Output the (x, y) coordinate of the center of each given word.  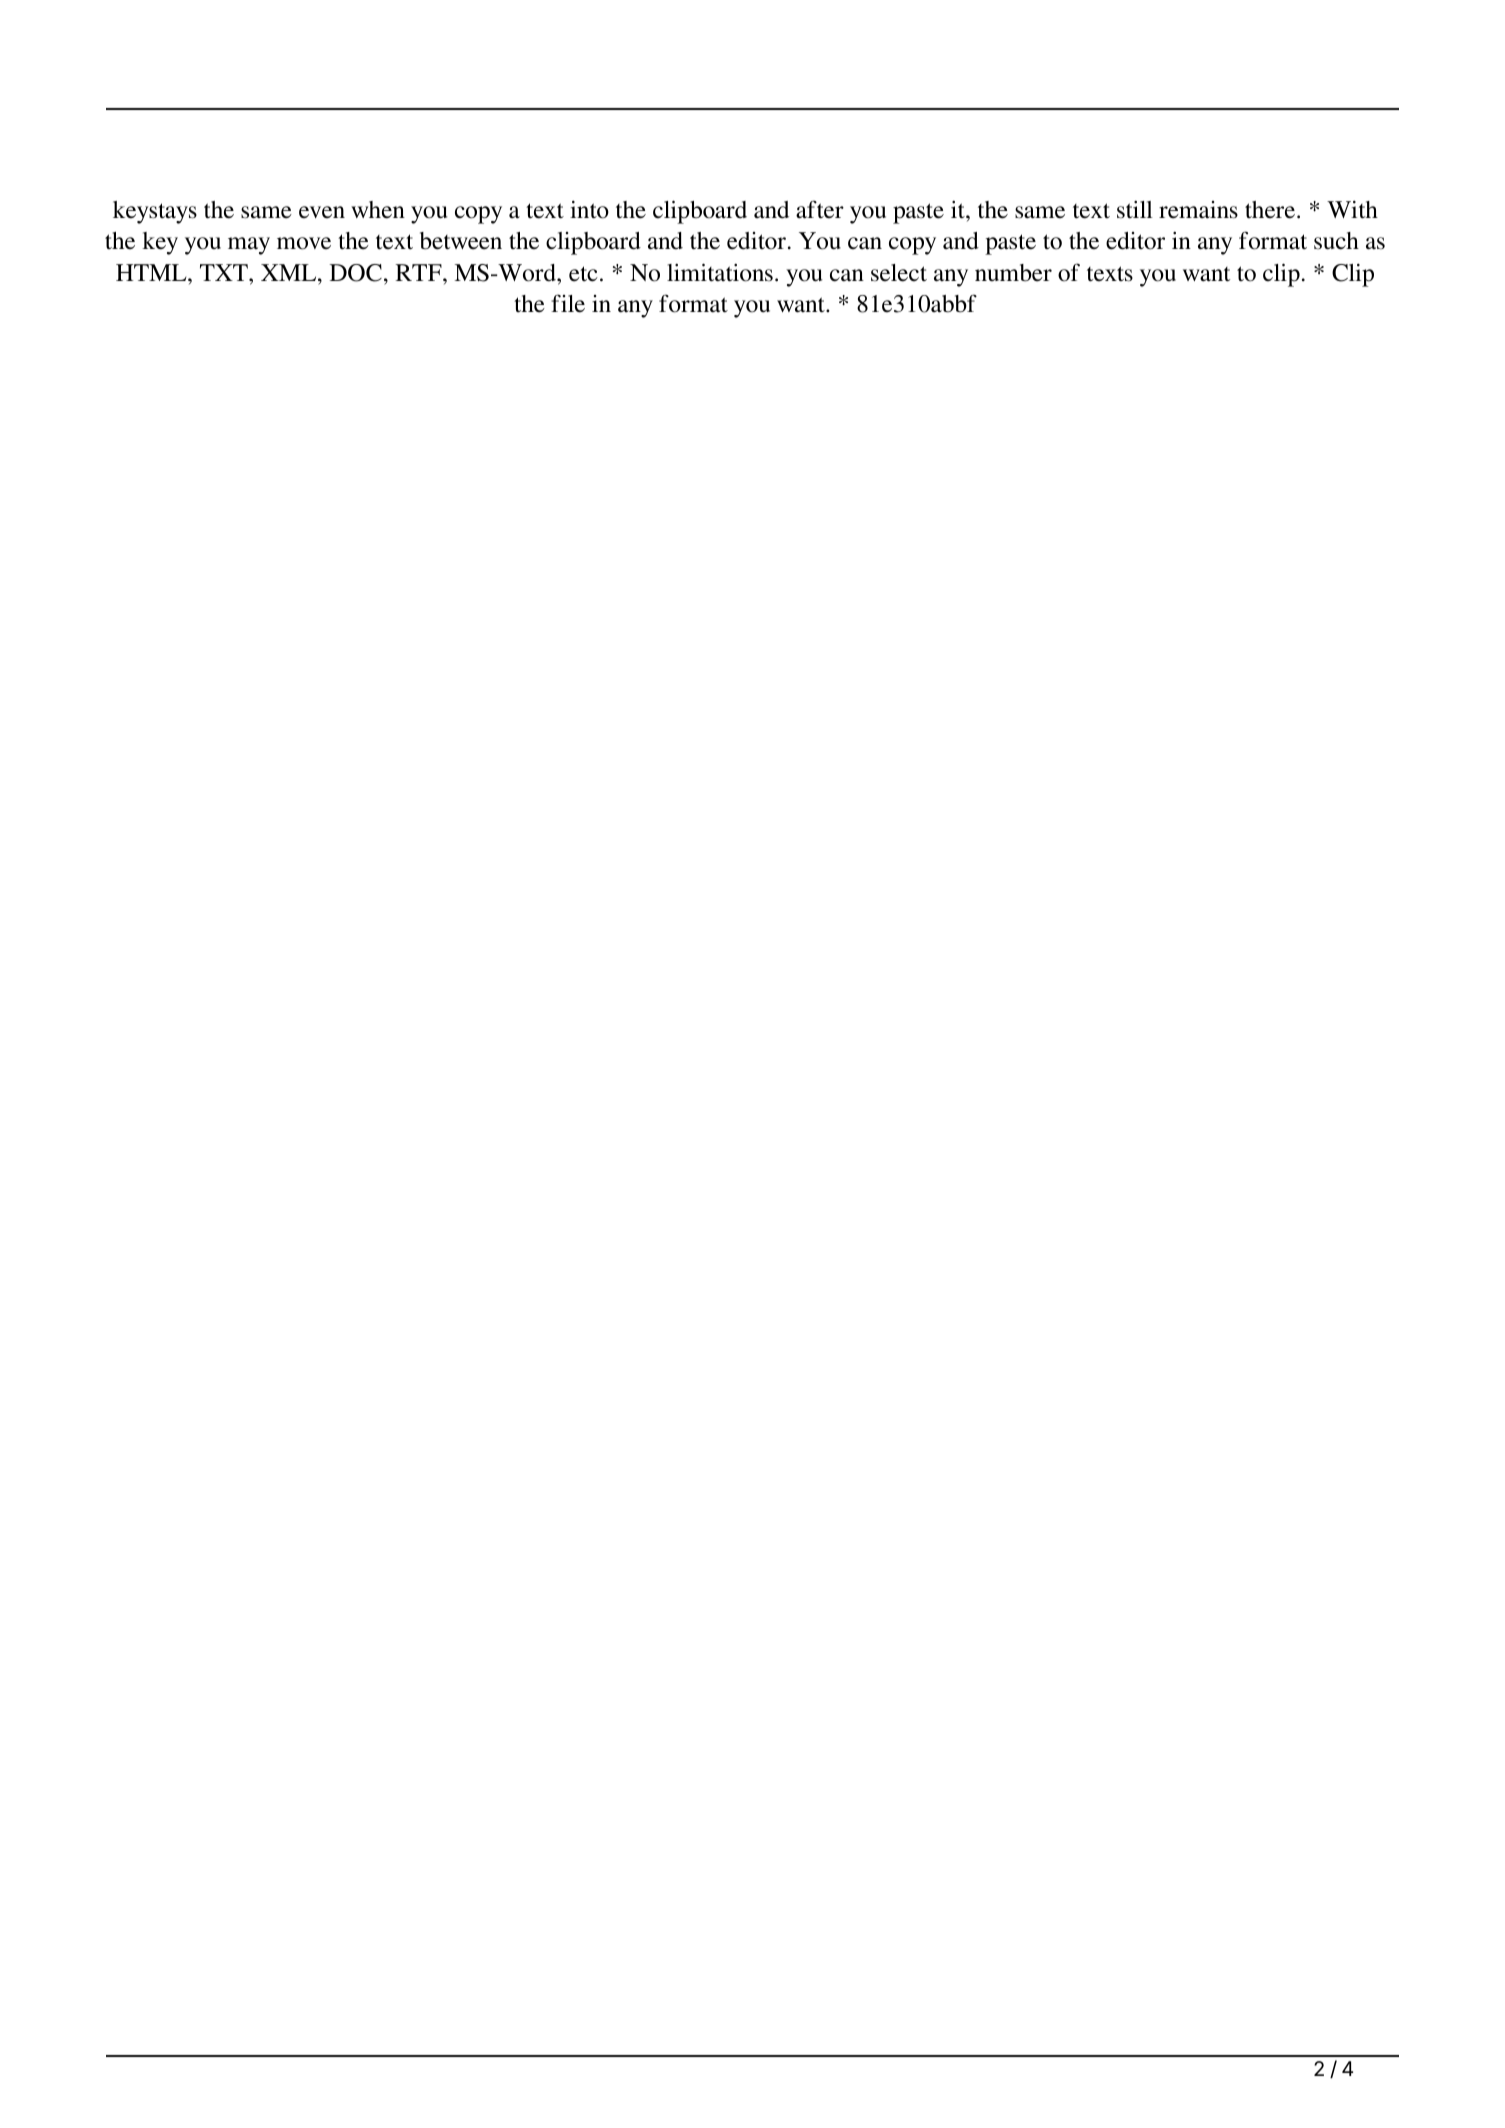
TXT (225, 272)
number (1013, 273)
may (249, 246)
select (899, 273)
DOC (356, 273)
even (322, 212)
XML (290, 272)
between (461, 241)
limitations (720, 272)
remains (1198, 210)
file (568, 303)
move (304, 243)
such (1336, 241)
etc (583, 274)
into (589, 209)
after (820, 209)
